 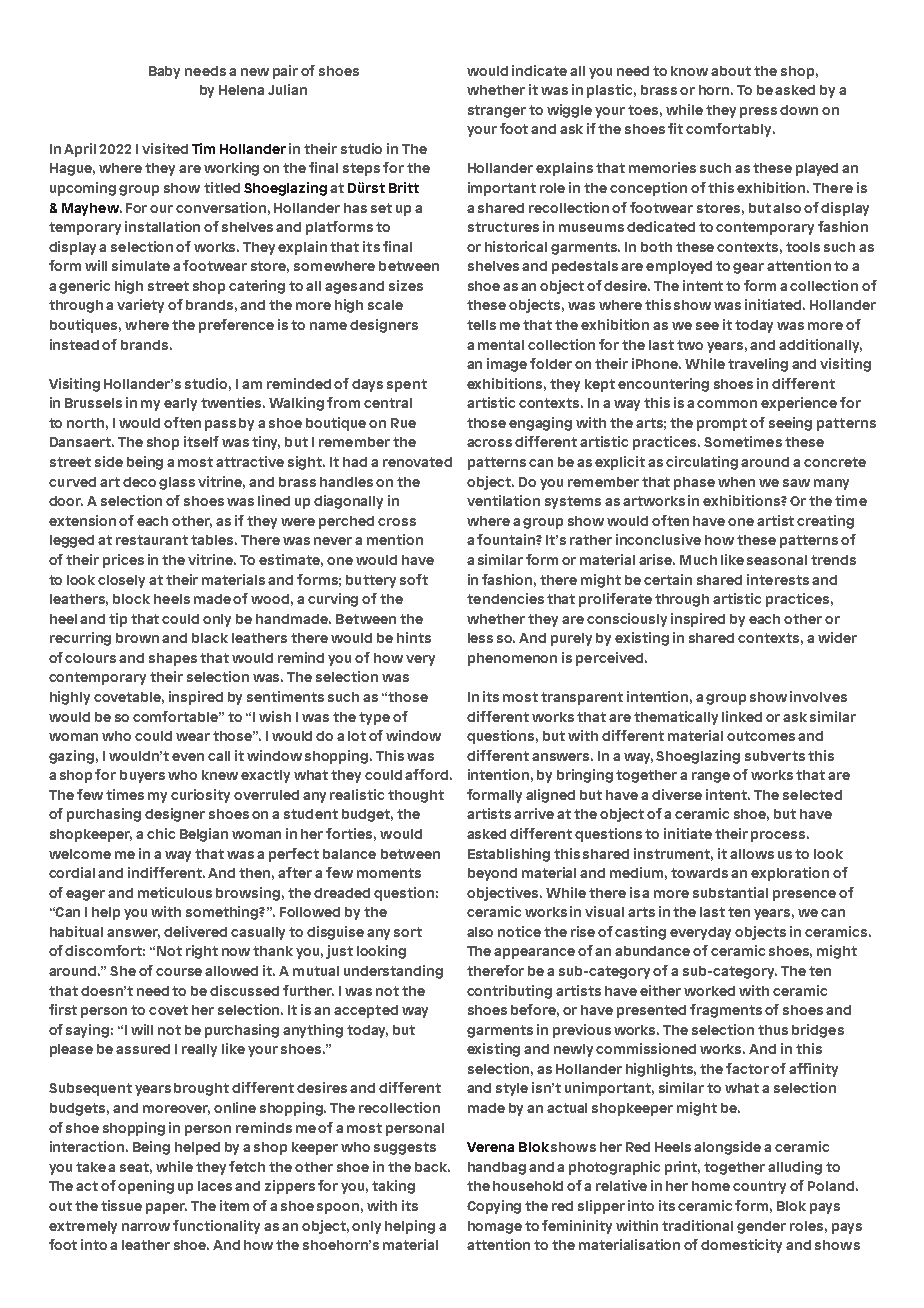 What do you see at coordinates (480, 638) in the image?
I see `less` at bounding box center [480, 638].
